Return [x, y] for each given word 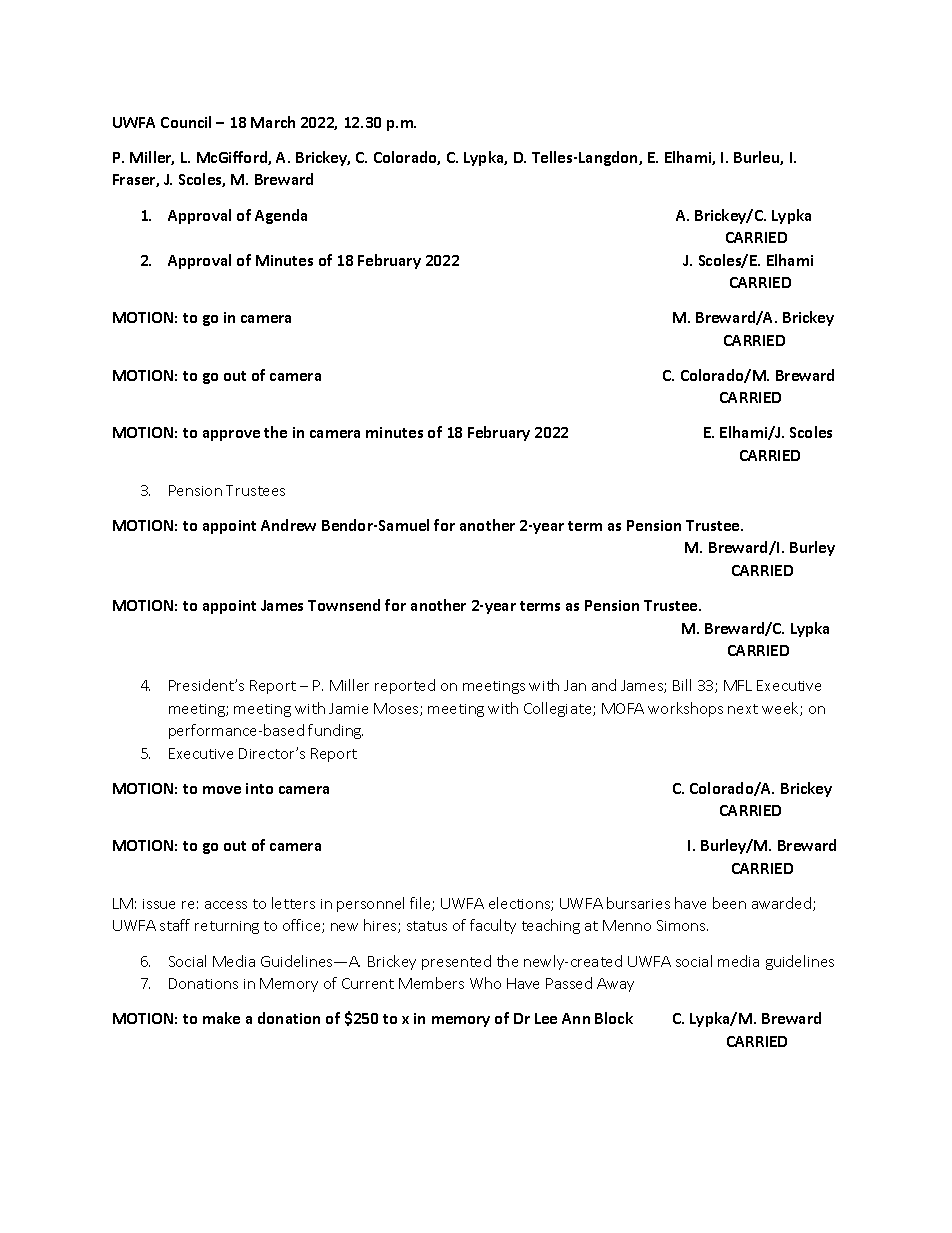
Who [485, 983]
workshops [685, 709]
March [273, 122]
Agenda [281, 216]
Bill [682, 685]
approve [231, 435]
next [743, 709]
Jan [575, 685]
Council [186, 122]
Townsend [344, 605]
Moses [397, 709]
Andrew [288, 525]
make [221, 1018]
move [222, 790]
